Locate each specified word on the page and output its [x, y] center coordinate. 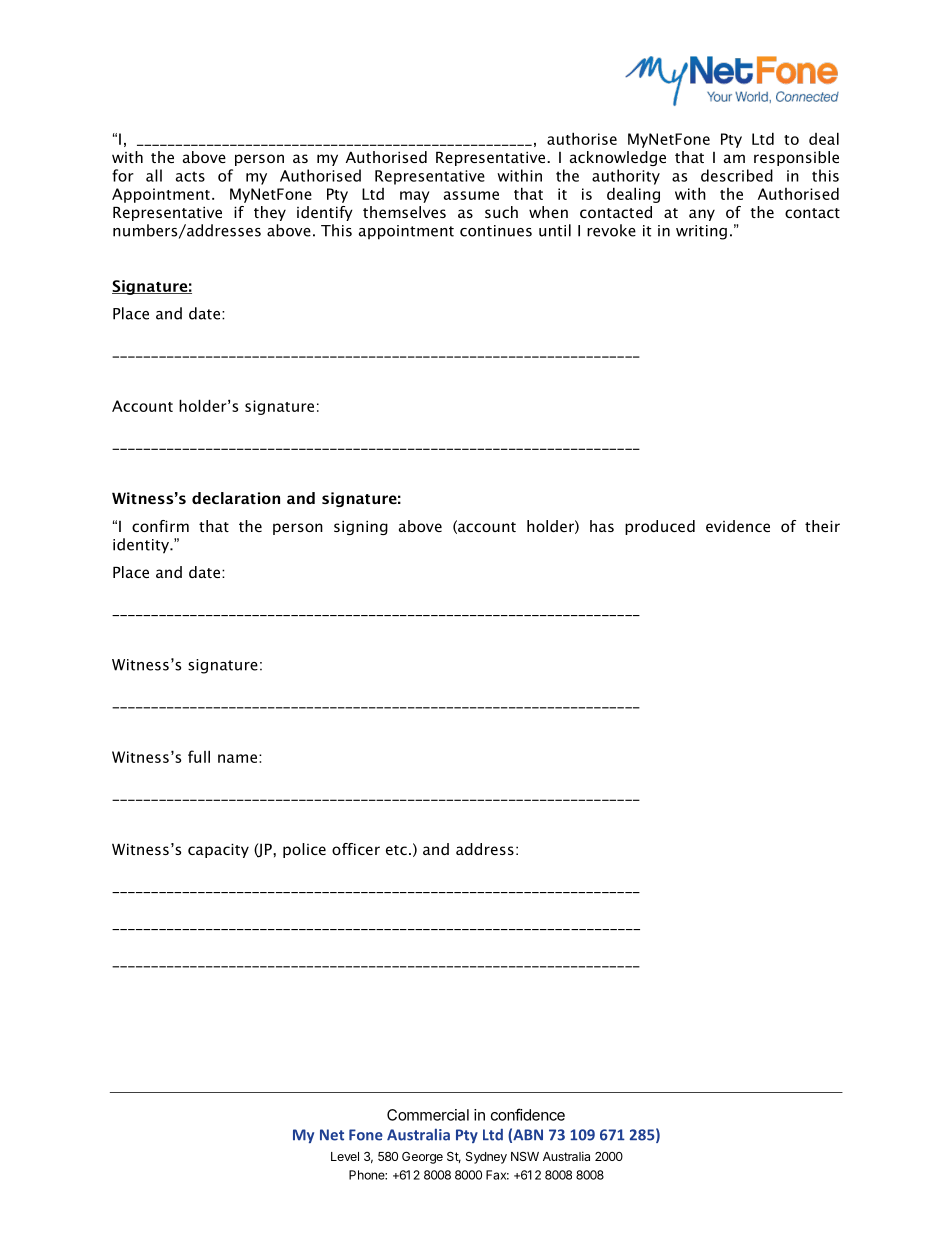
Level [345, 1156]
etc [396, 850]
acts [190, 176]
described [737, 175]
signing [361, 527]
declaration [236, 498]
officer [356, 849]
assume [471, 195]
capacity [218, 850]
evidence [738, 526]
